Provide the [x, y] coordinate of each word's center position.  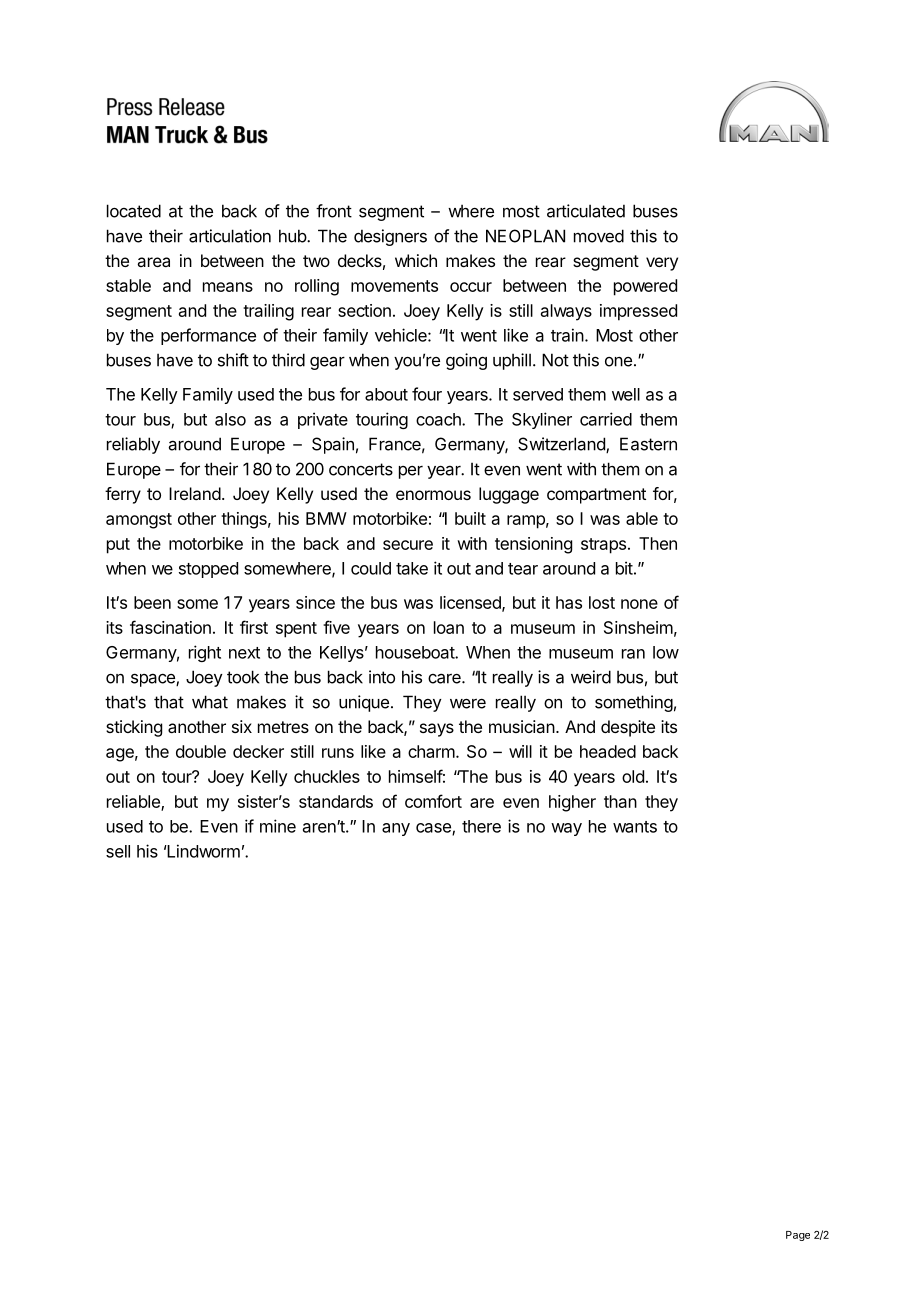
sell [118, 851]
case [434, 829]
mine [278, 826]
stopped [208, 570]
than [620, 801]
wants [635, 827]
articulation [230, 236]
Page [798, 1236]
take [412, 568]
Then [658, 543]
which [416, 260]
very [662, 264]
